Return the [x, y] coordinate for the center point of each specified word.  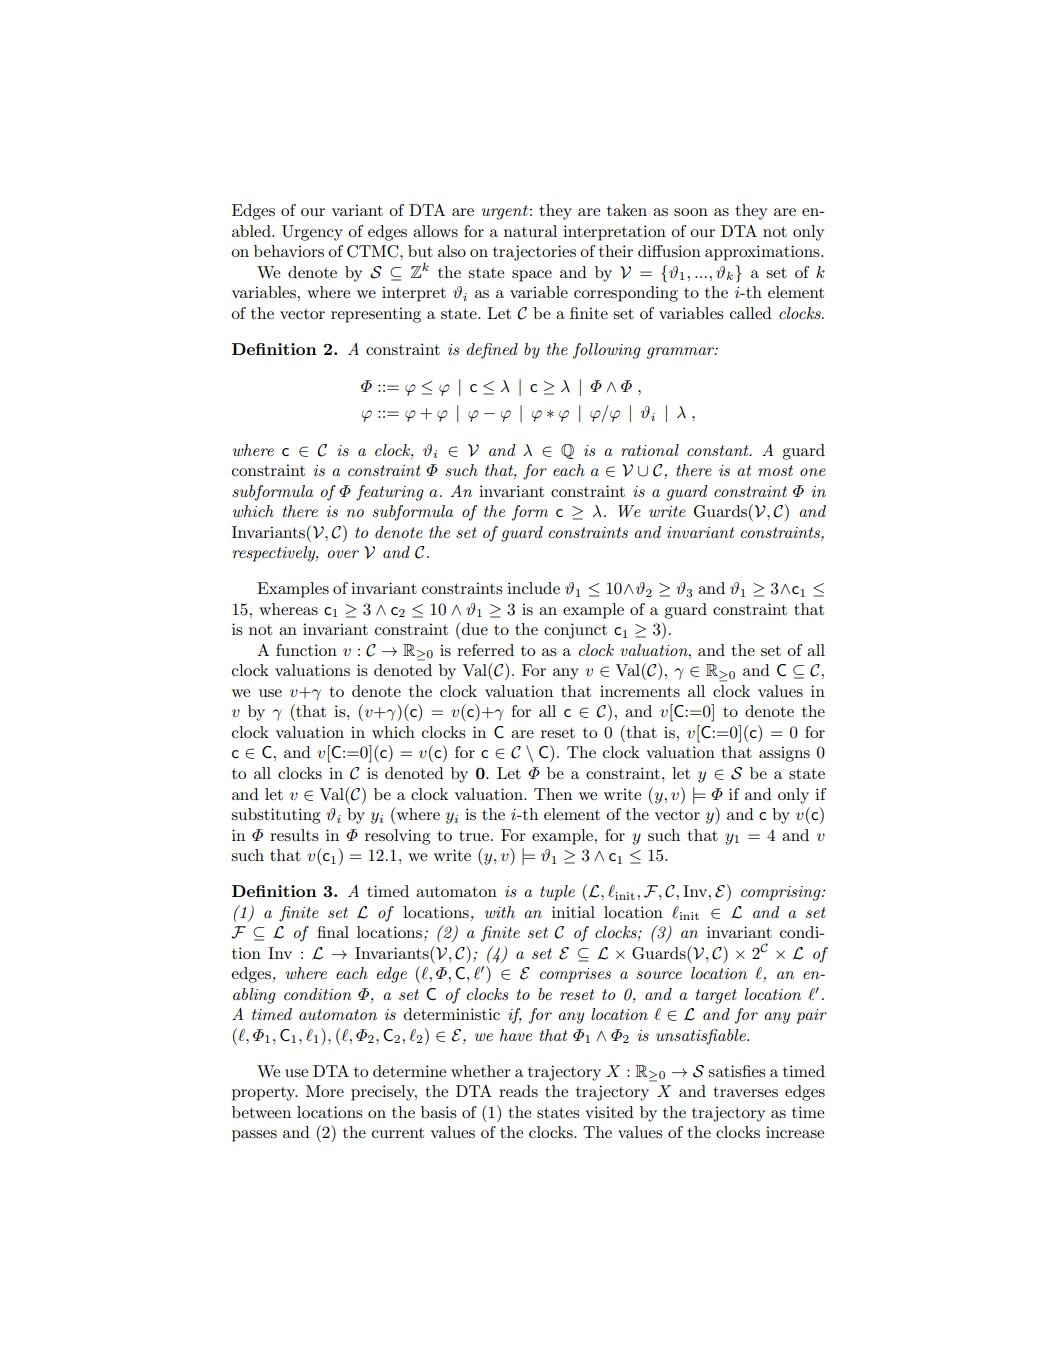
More [325, 1091]
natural [530, 231]
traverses [745, 1091]
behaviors [289, 251]
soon [691, 212]
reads [518, 1091]
